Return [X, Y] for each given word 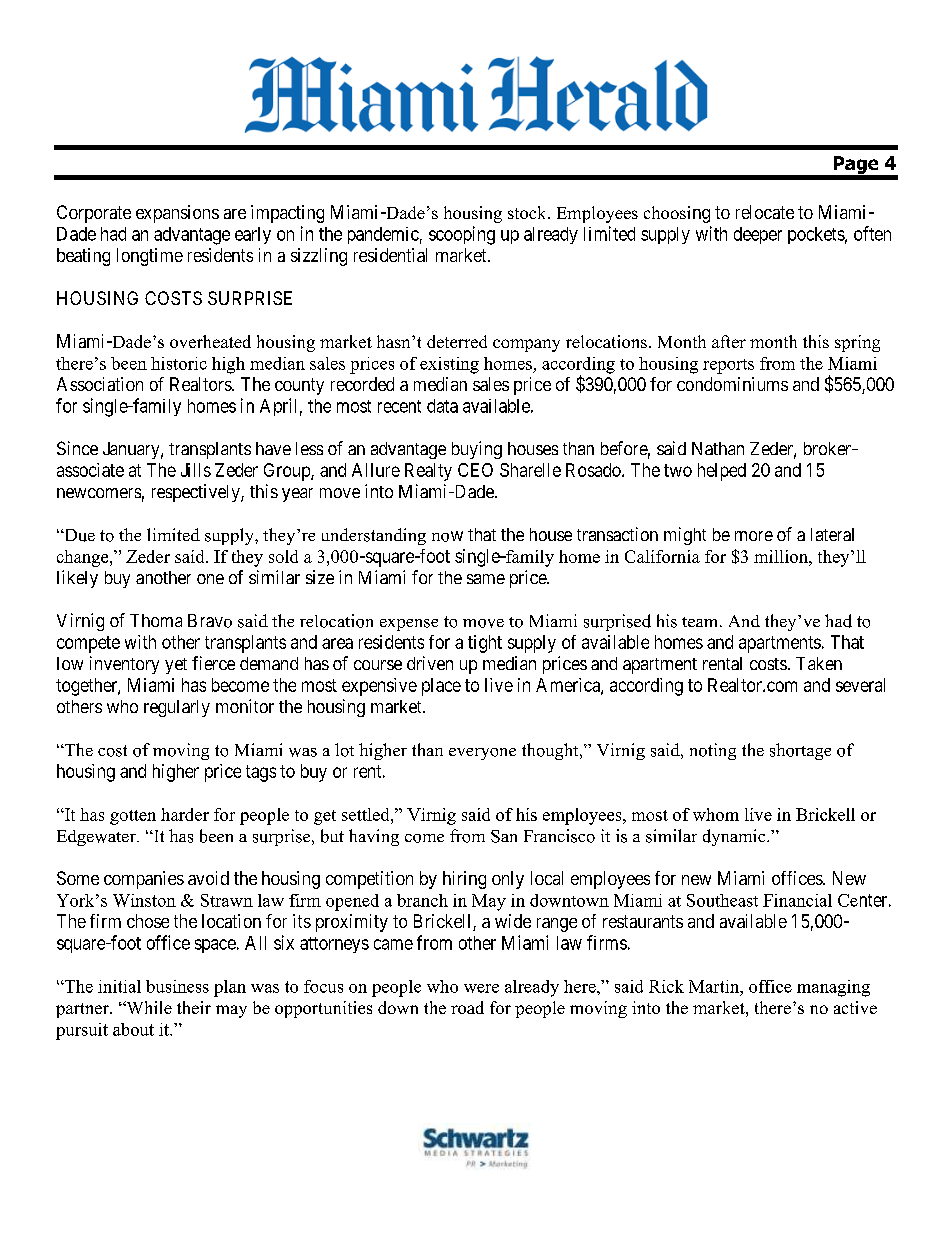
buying [477, 450]
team [701, 622]
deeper [758, 235]
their [194, 1007]
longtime [150, 257]
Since [77, 448]
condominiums [732, 384]
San [504, 836]
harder [185, 814]
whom [716, 814]
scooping [462, 235]
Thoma [156, 620]
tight [485, 644]
